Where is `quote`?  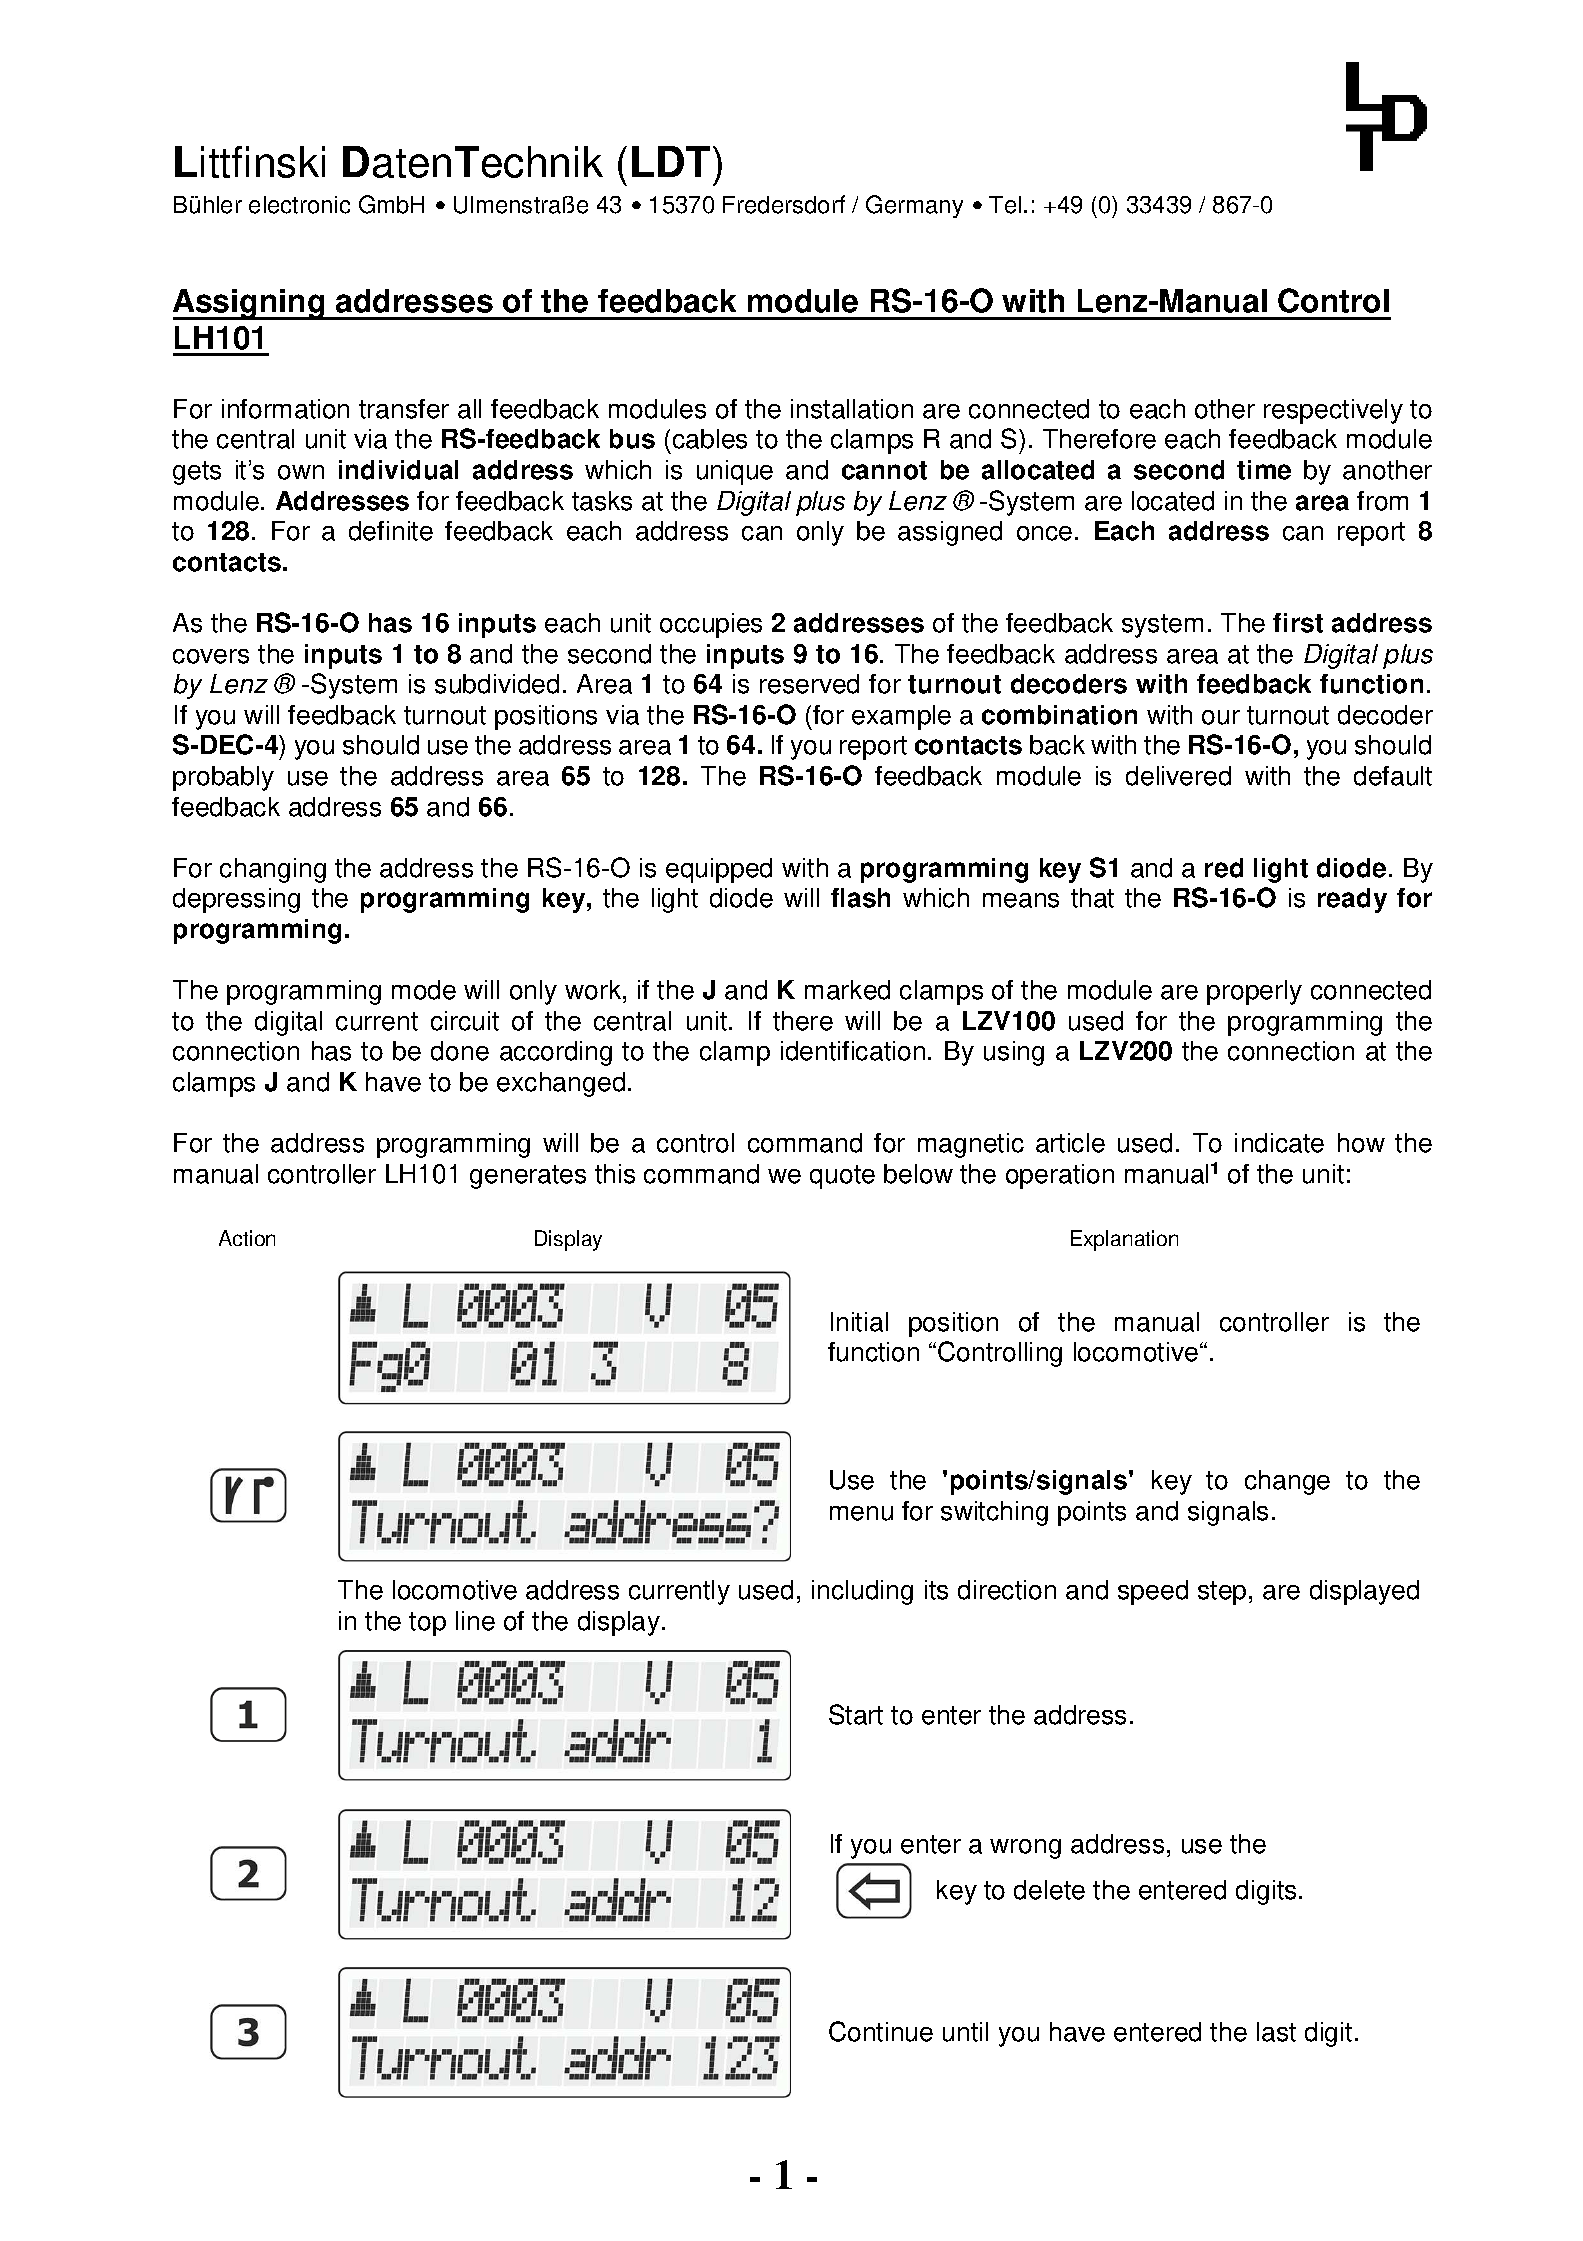 quote is located at coordinates (842, 1177).
